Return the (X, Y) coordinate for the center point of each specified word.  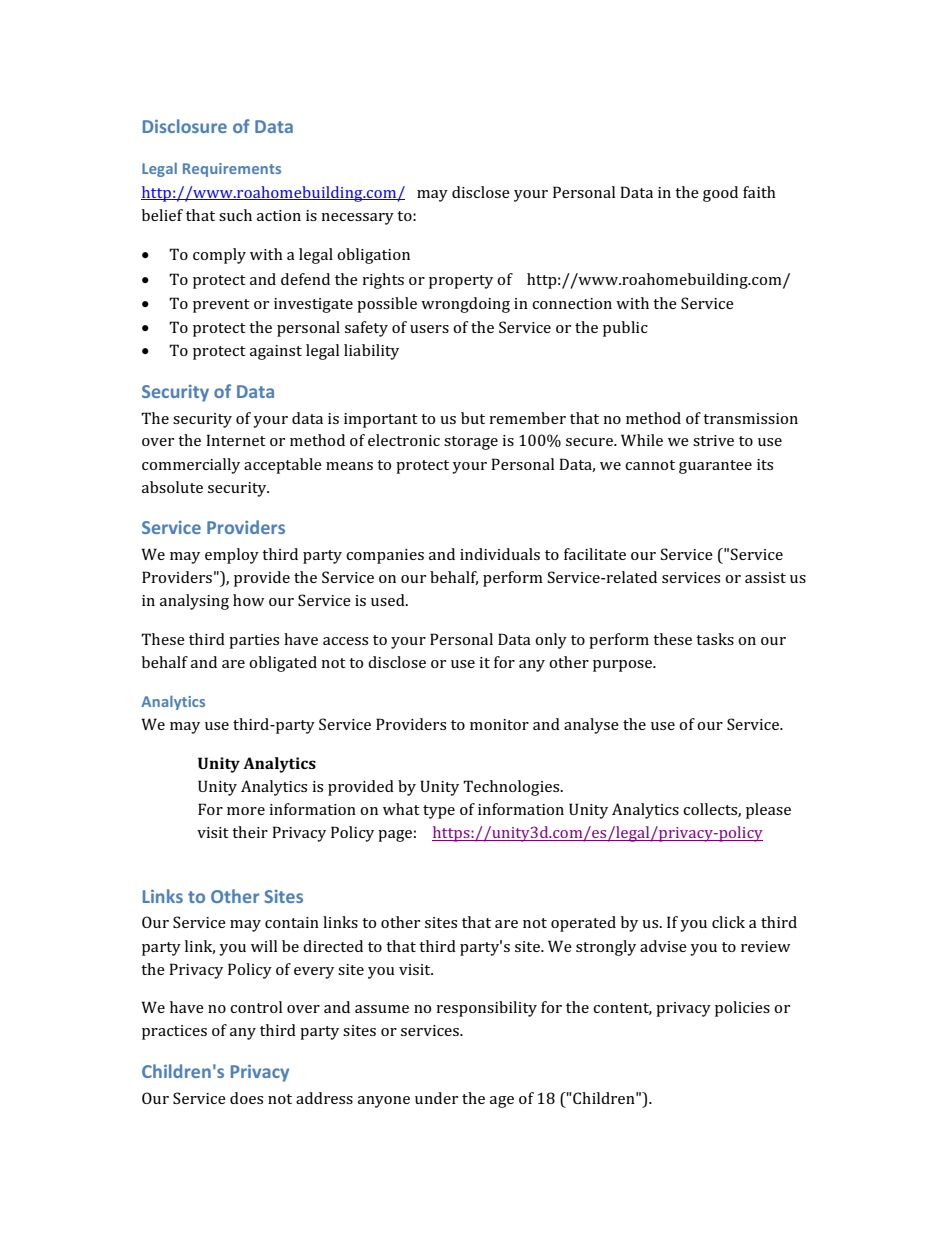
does (246, 1098)
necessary (357, 219)
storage (471, 443)
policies (742, 1009)
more (246, 811)
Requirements (232, 170)
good (720, 194)
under (436, 1098)
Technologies (512, 788)
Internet (236, 440)
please (768, 811)
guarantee (715, 467)
